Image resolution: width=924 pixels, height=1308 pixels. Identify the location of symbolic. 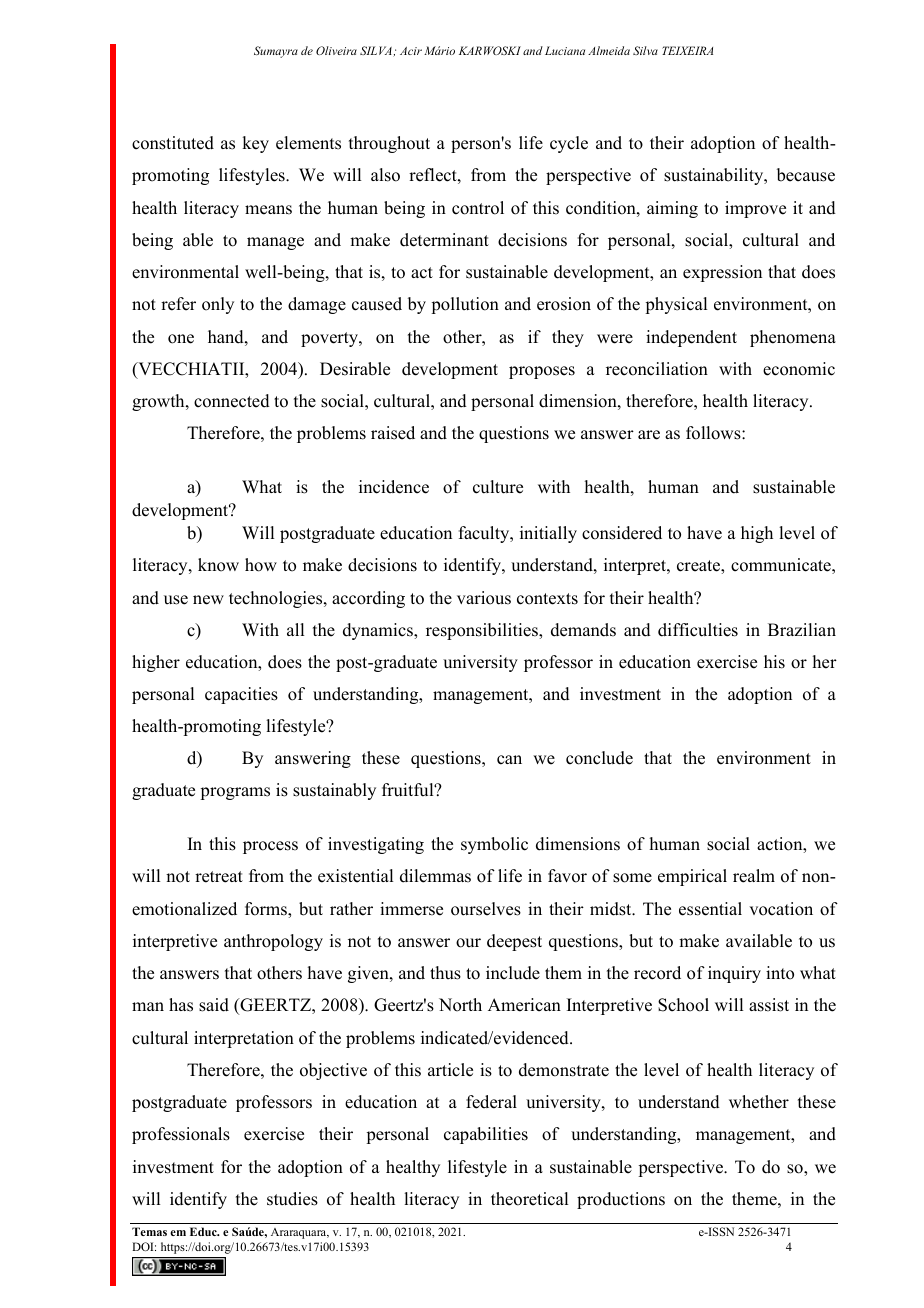
(494, 845).
